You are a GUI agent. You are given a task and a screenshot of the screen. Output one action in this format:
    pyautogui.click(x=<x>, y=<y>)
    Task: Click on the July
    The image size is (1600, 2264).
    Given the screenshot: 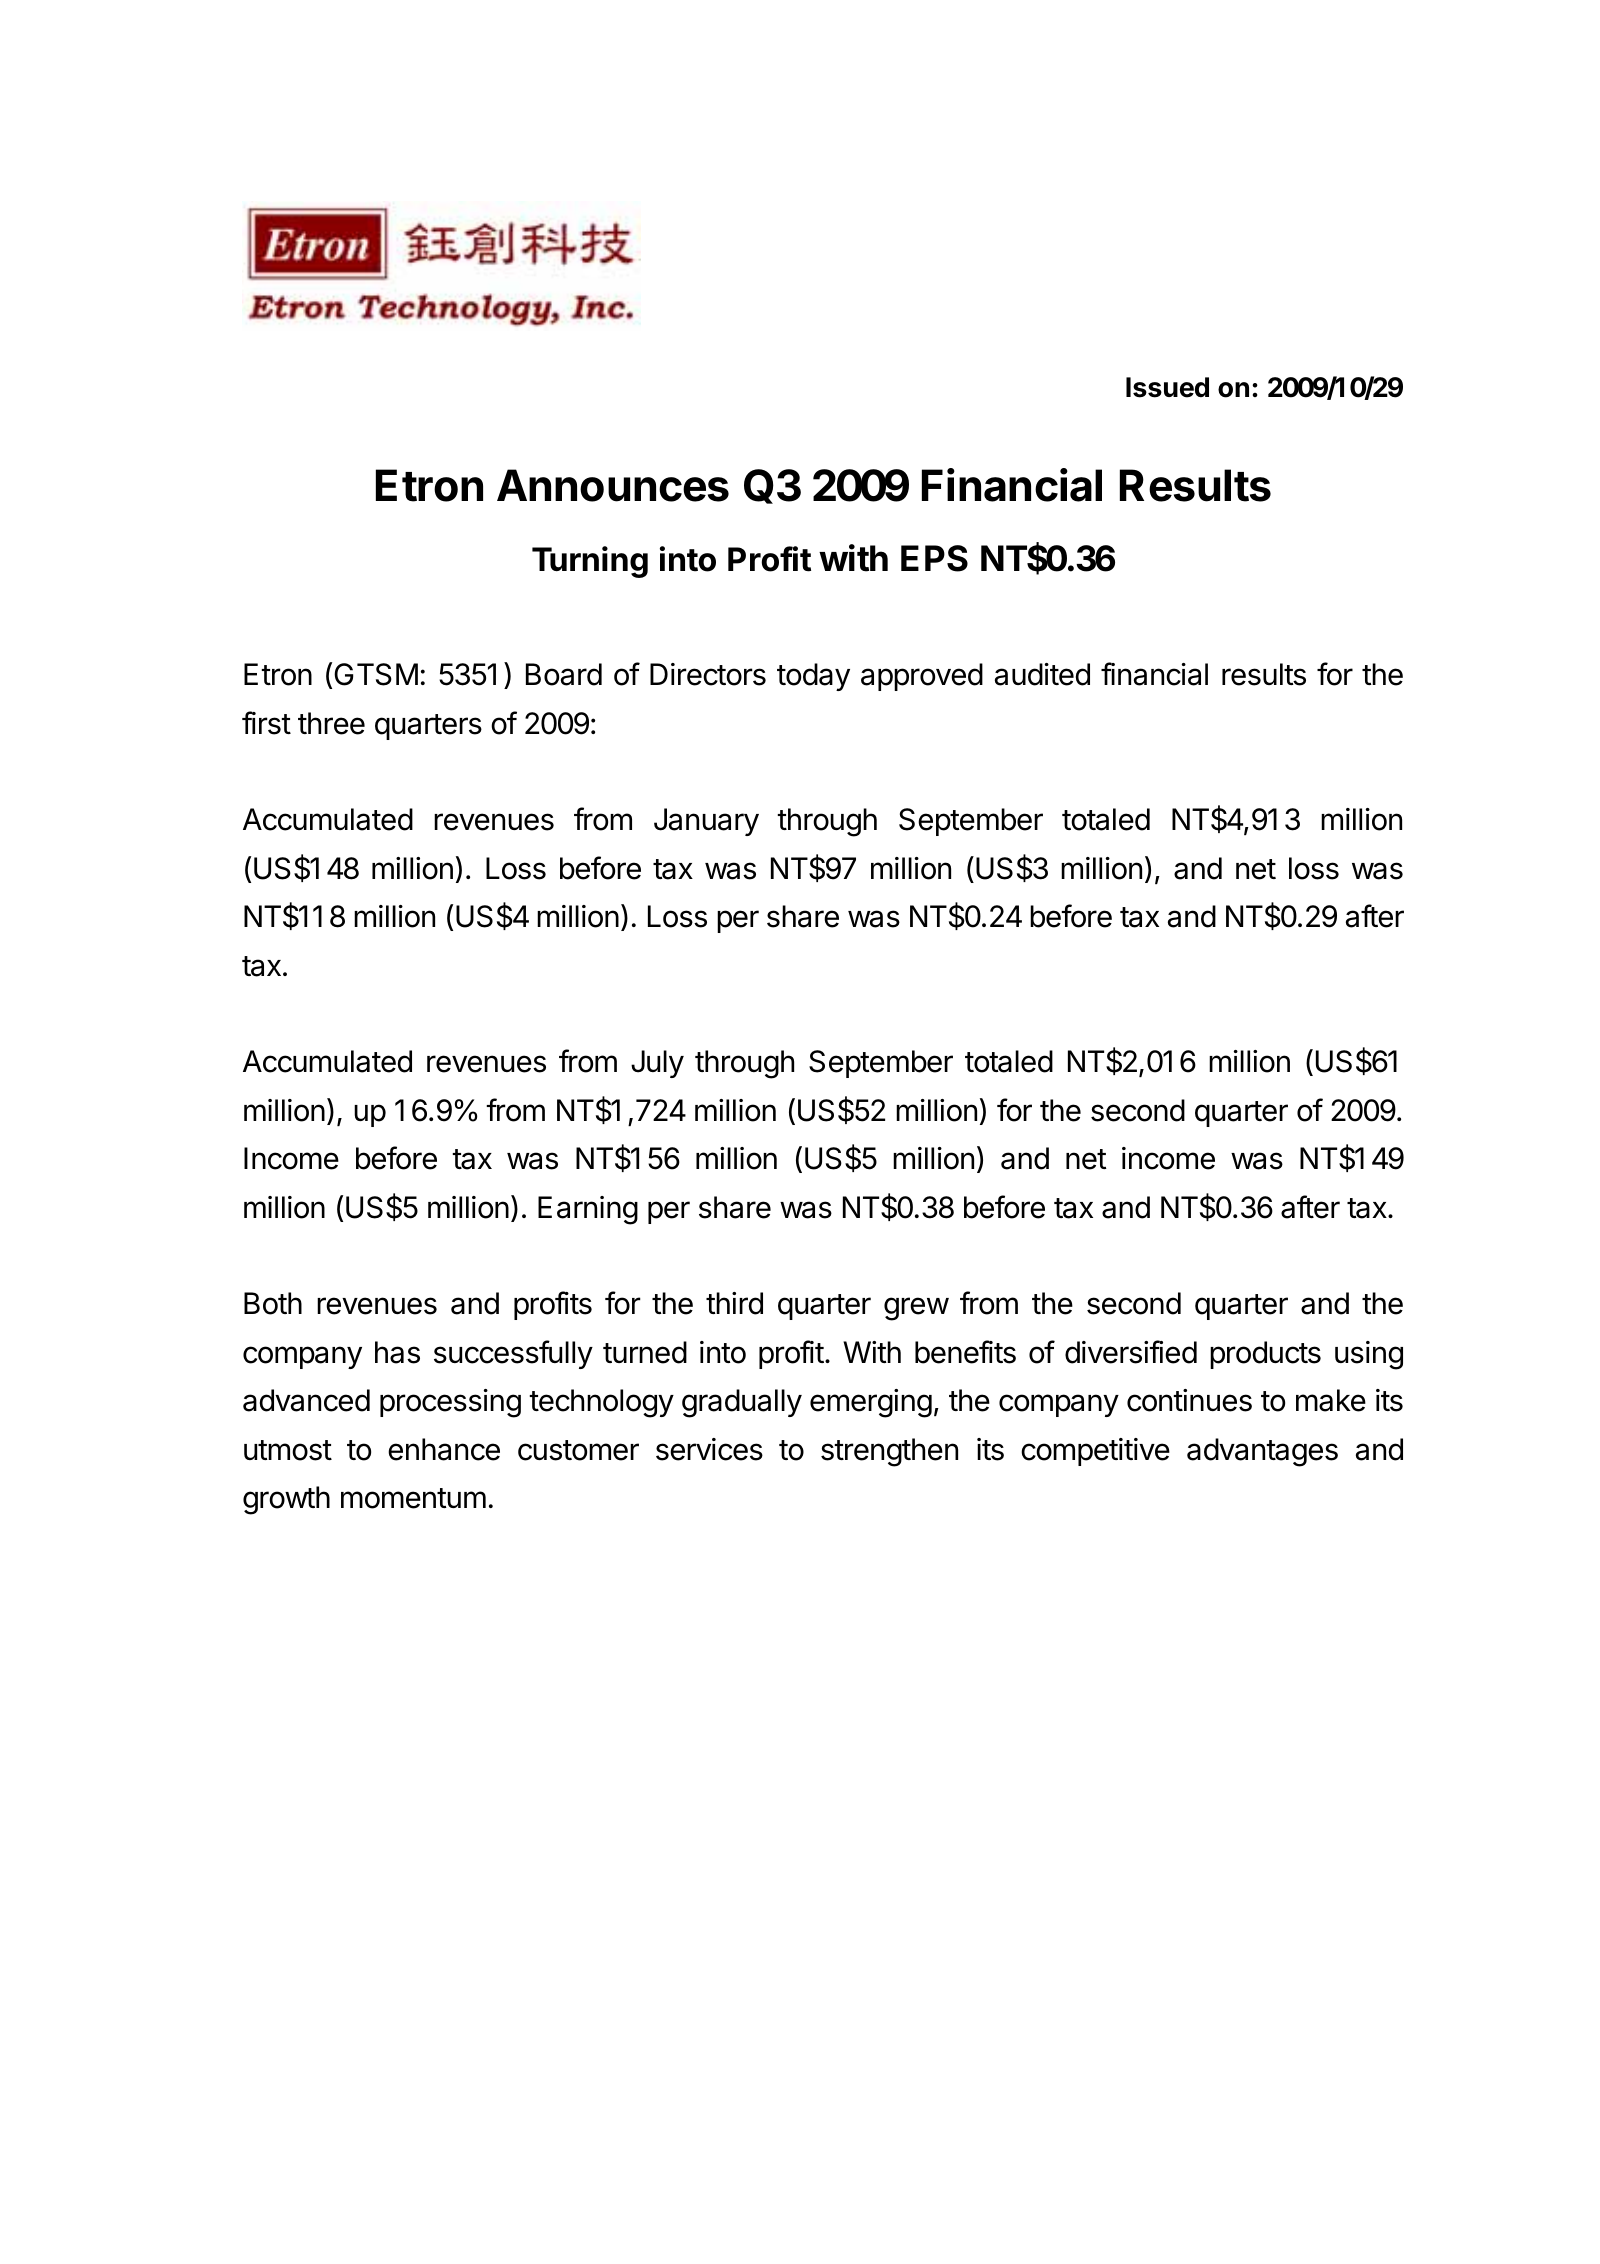 What is the action you would take?
    pyautogui.click(x=657, y=1064)
